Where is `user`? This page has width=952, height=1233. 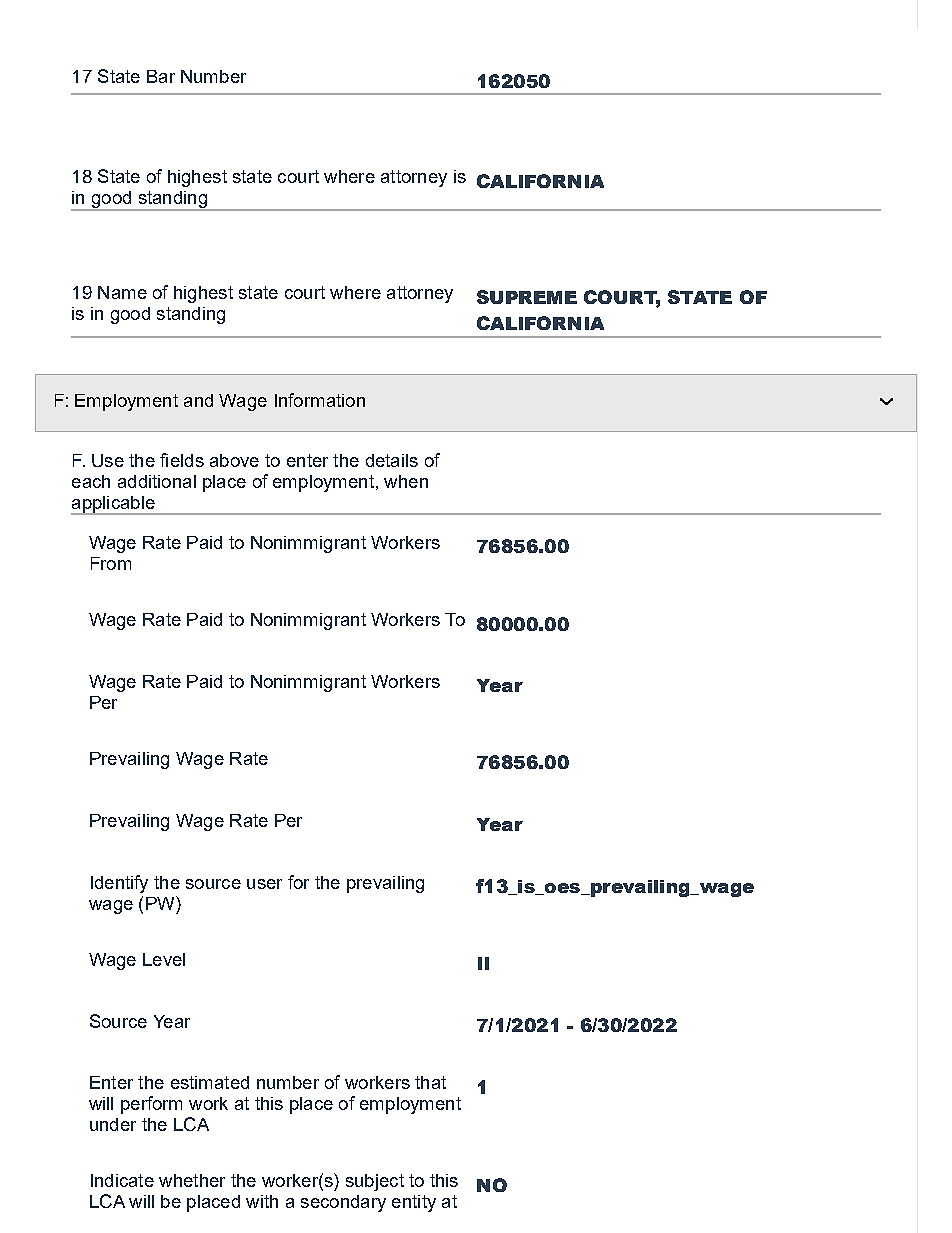
user is located at coordinates (264, 884).
